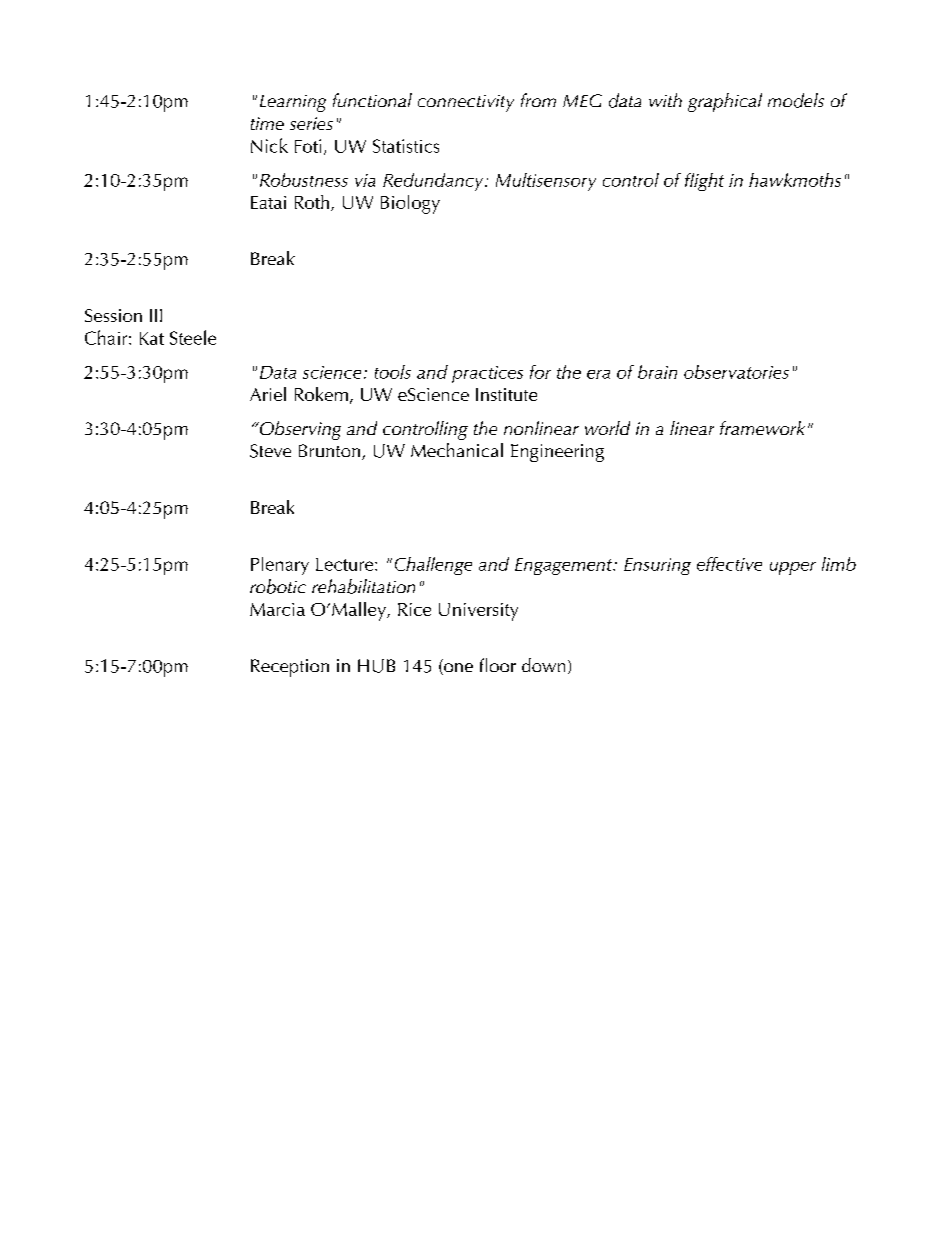 This screenshot has height=1233, width=952. What do you see at coordinates (543, 665) in the screenshot?
I see `down` at bounding box center [543, 665].
